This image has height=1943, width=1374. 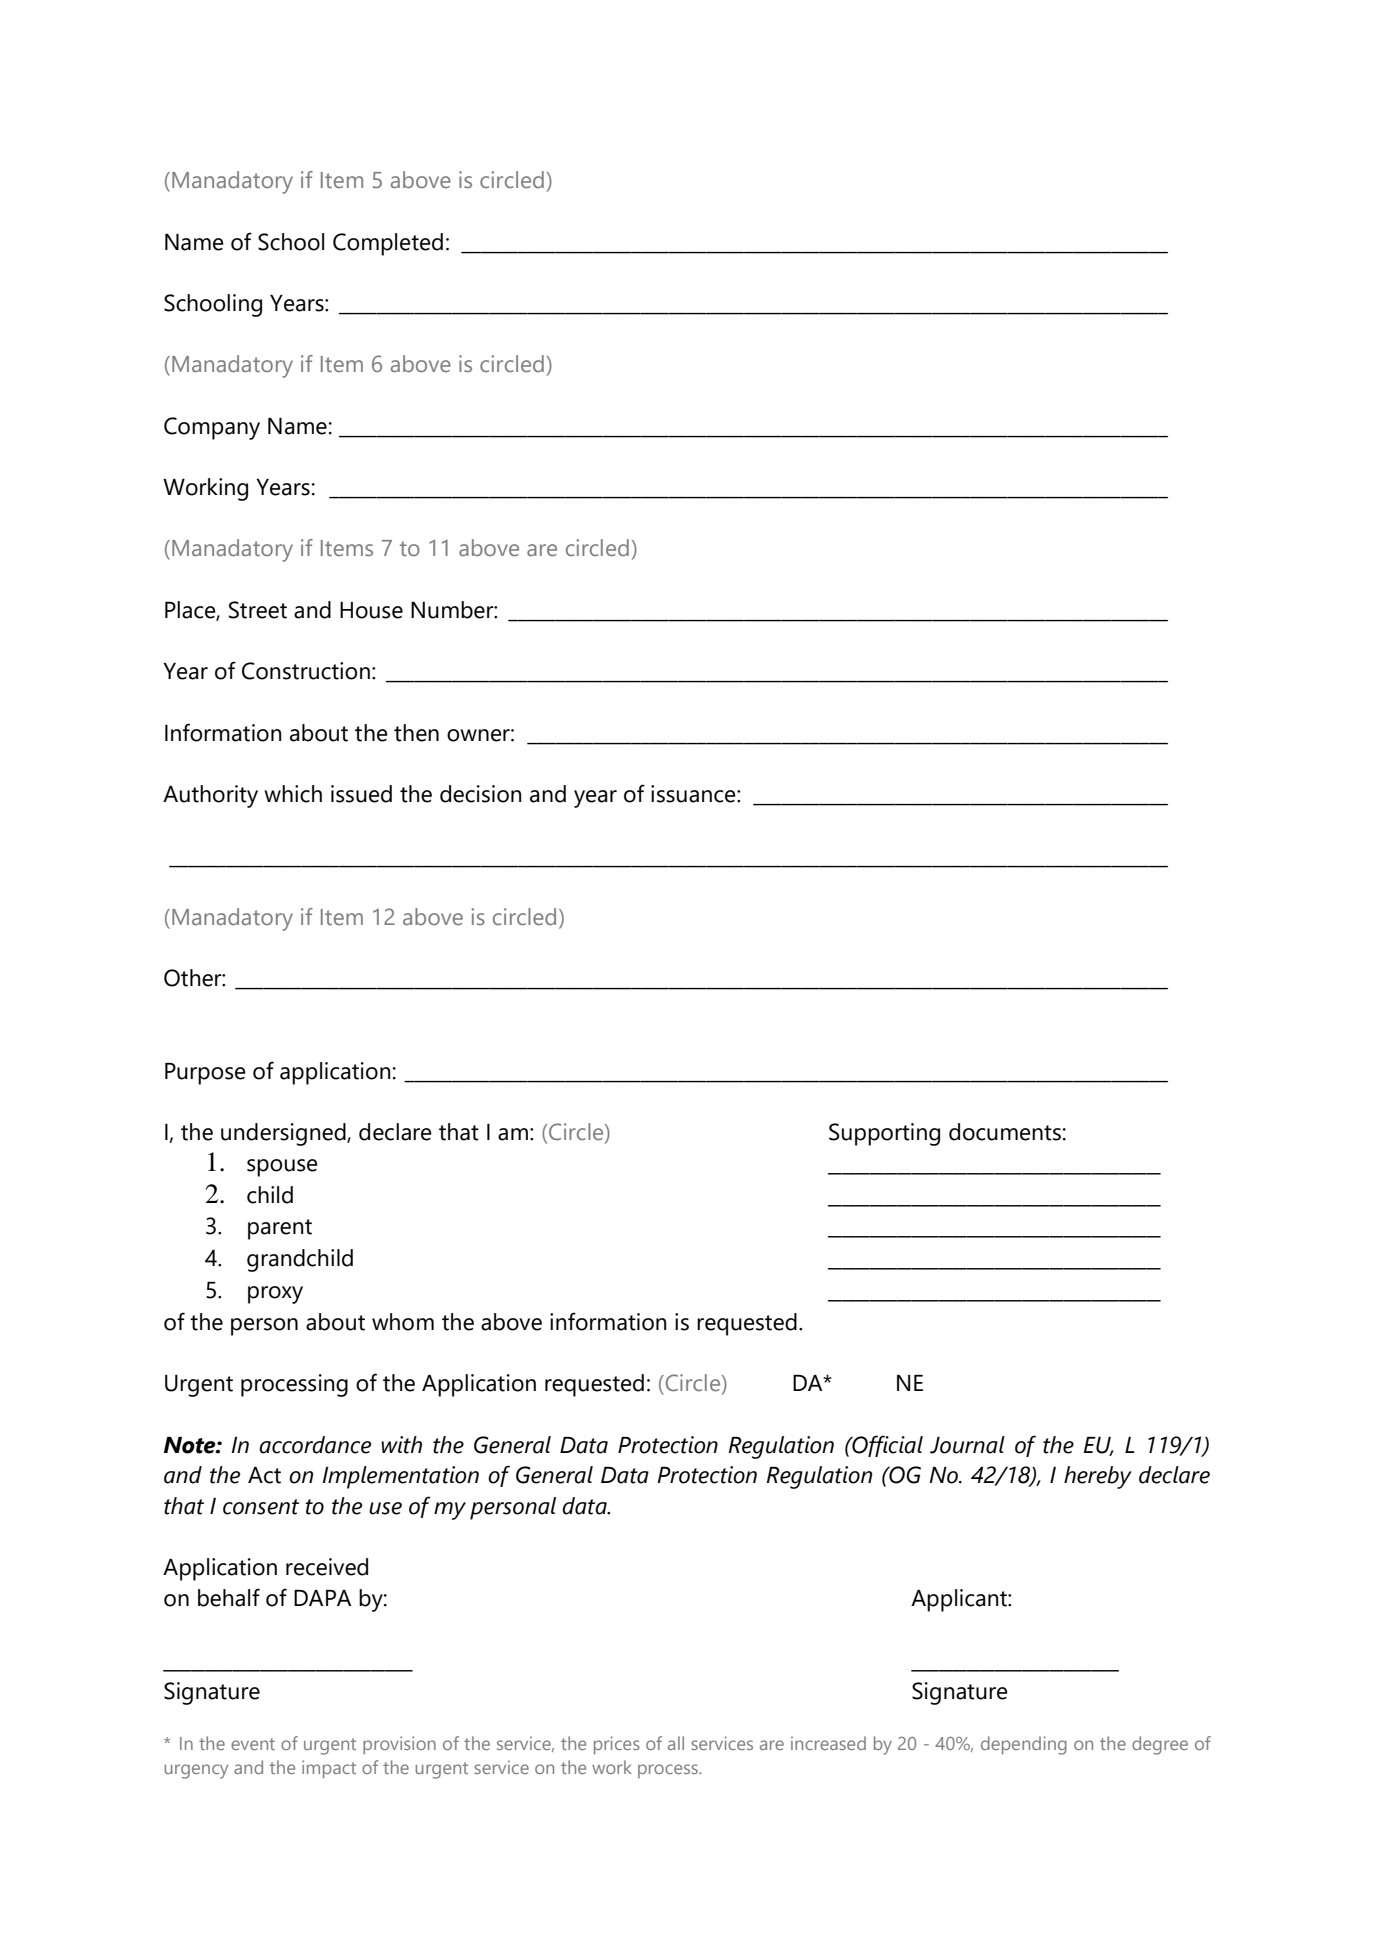 What do you see at coordinates (884, 1134) in the image?
I see `Supporting` at bounding box center [884, 1134].
